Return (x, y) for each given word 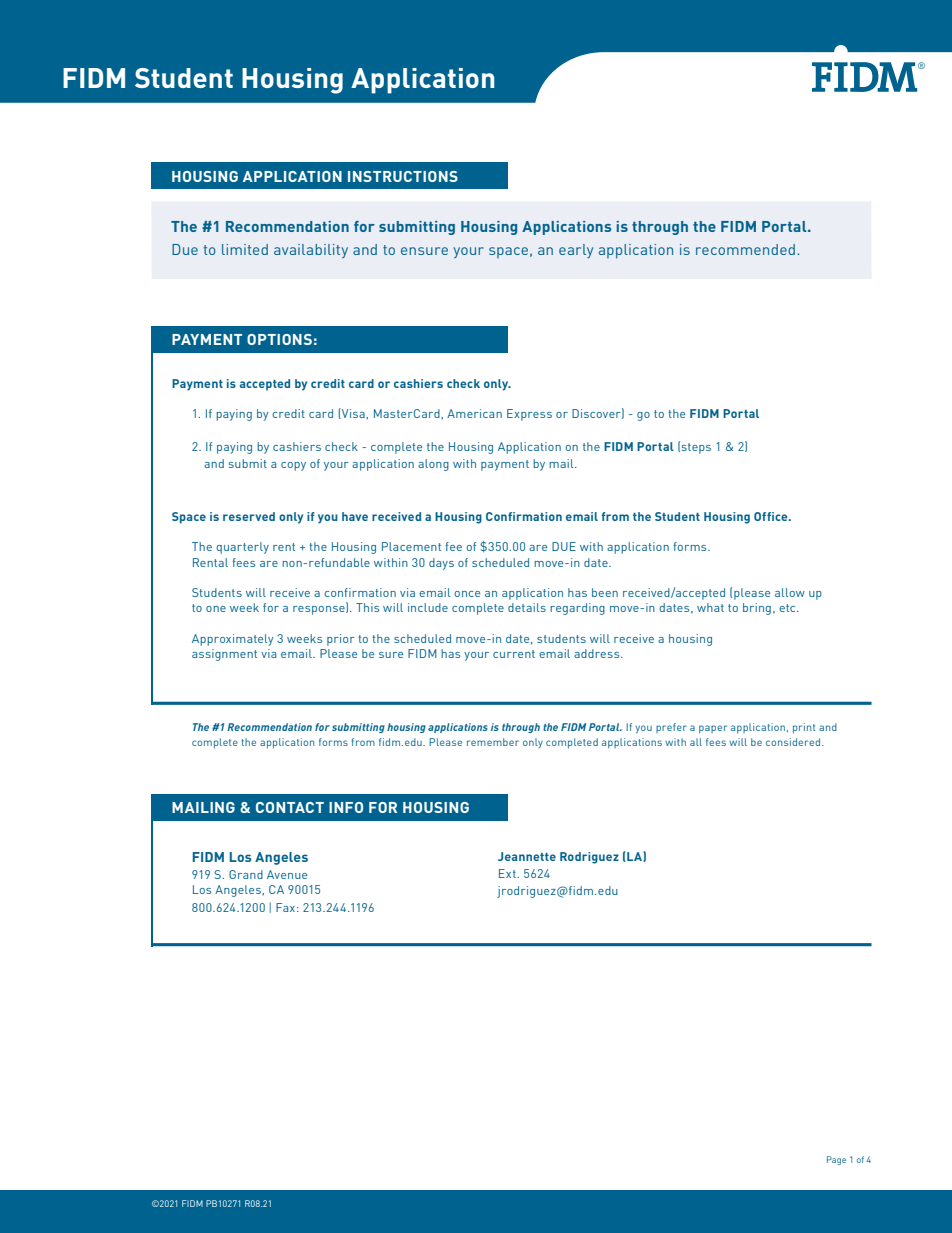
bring (757, 609)
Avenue (287, 874)
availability (311, 251)
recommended (745, 249)
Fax (287, 907)
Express (529, 415)
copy (293, 466)
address (598, 653)
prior (341, 640)
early (576, 251)
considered (794, 742)
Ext (508, 873)
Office (772, 516)
